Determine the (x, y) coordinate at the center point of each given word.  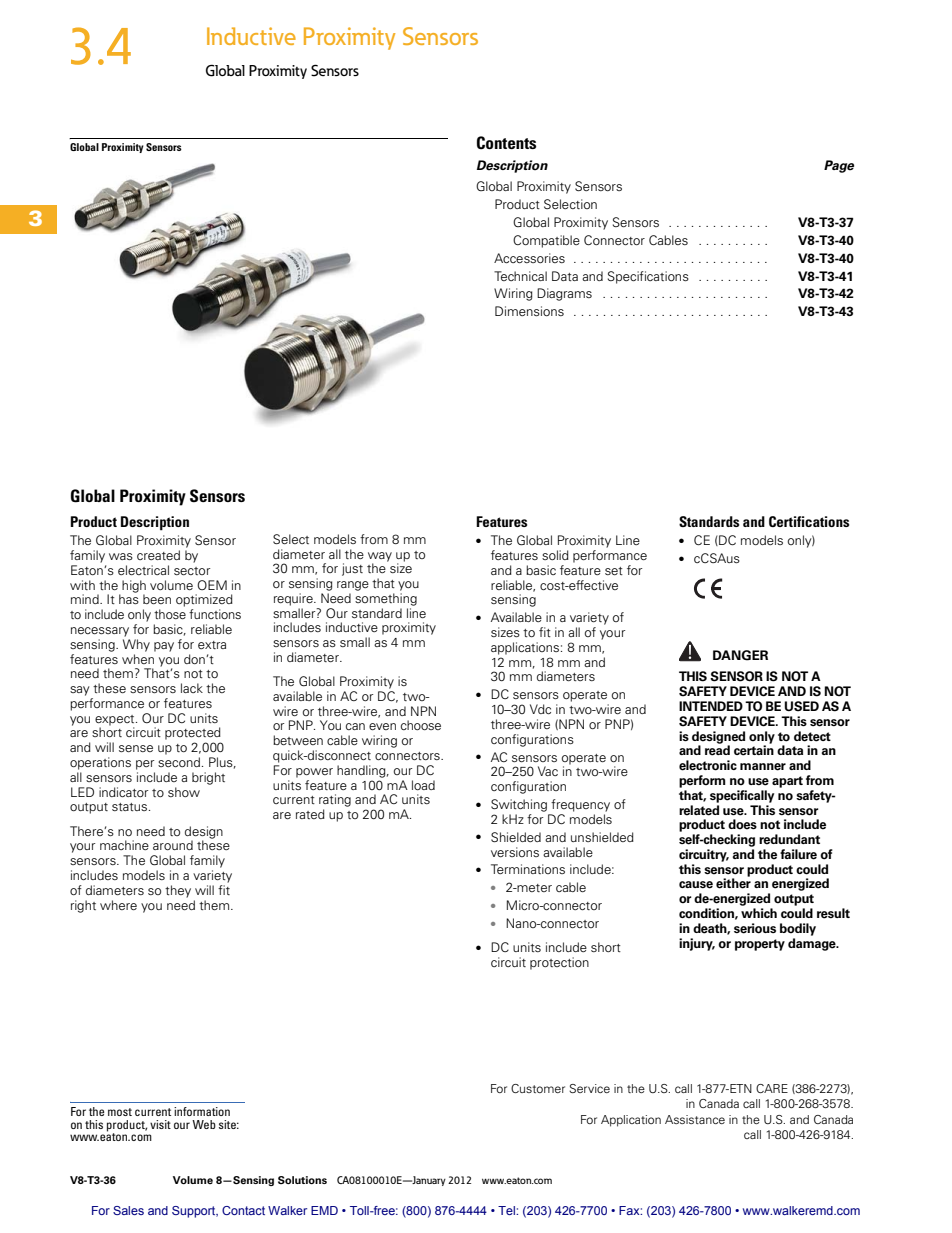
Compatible (546, 241)
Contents (506, 143)
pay (164, 647)
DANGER (740, 655)
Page (839, 166)
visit (160, 1124)
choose (421, 725)
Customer (538, 1088)
